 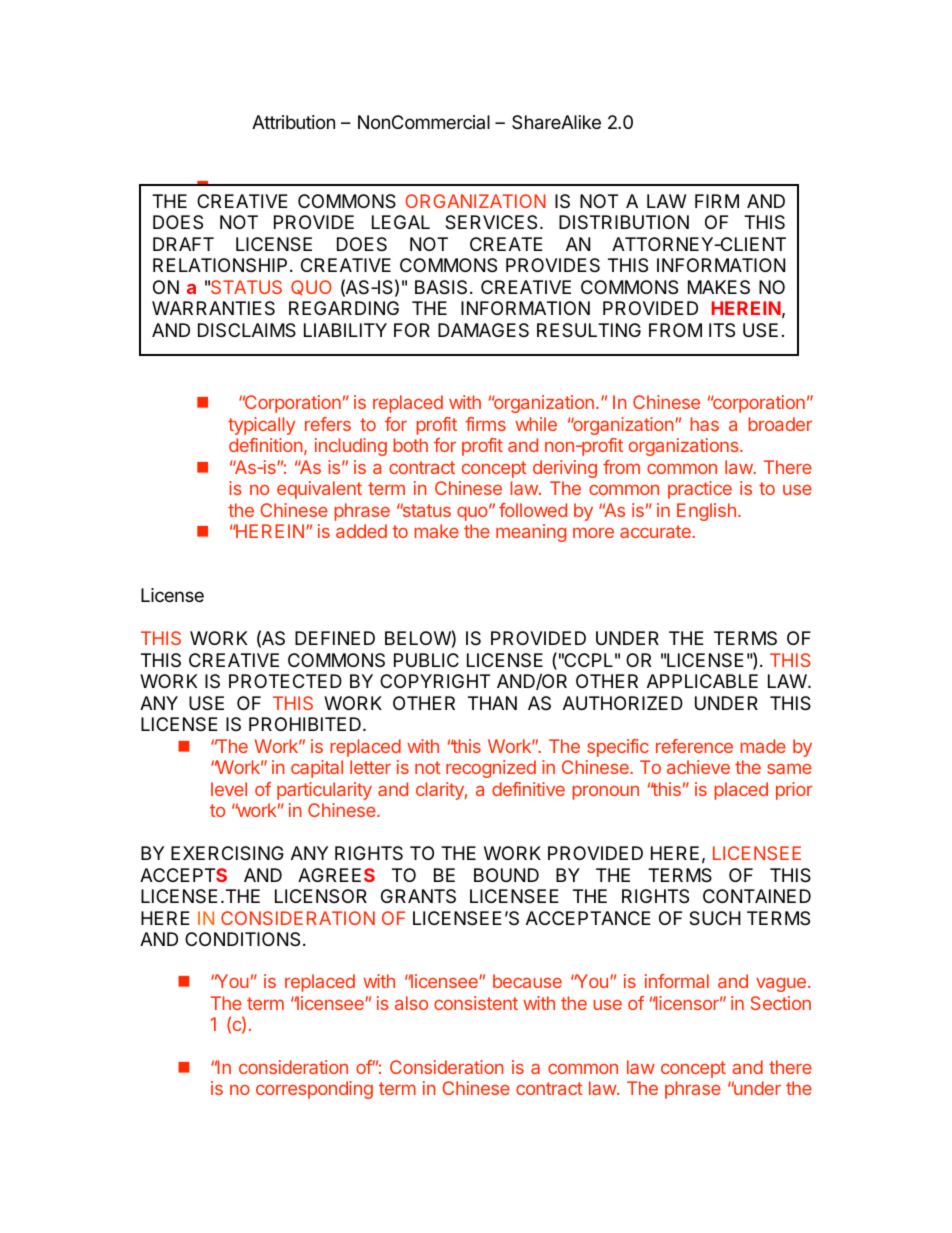 What do you see at coordinates (702, 681) in the page?
I see `APPLICABLE` at bounding box center [702, 681].
